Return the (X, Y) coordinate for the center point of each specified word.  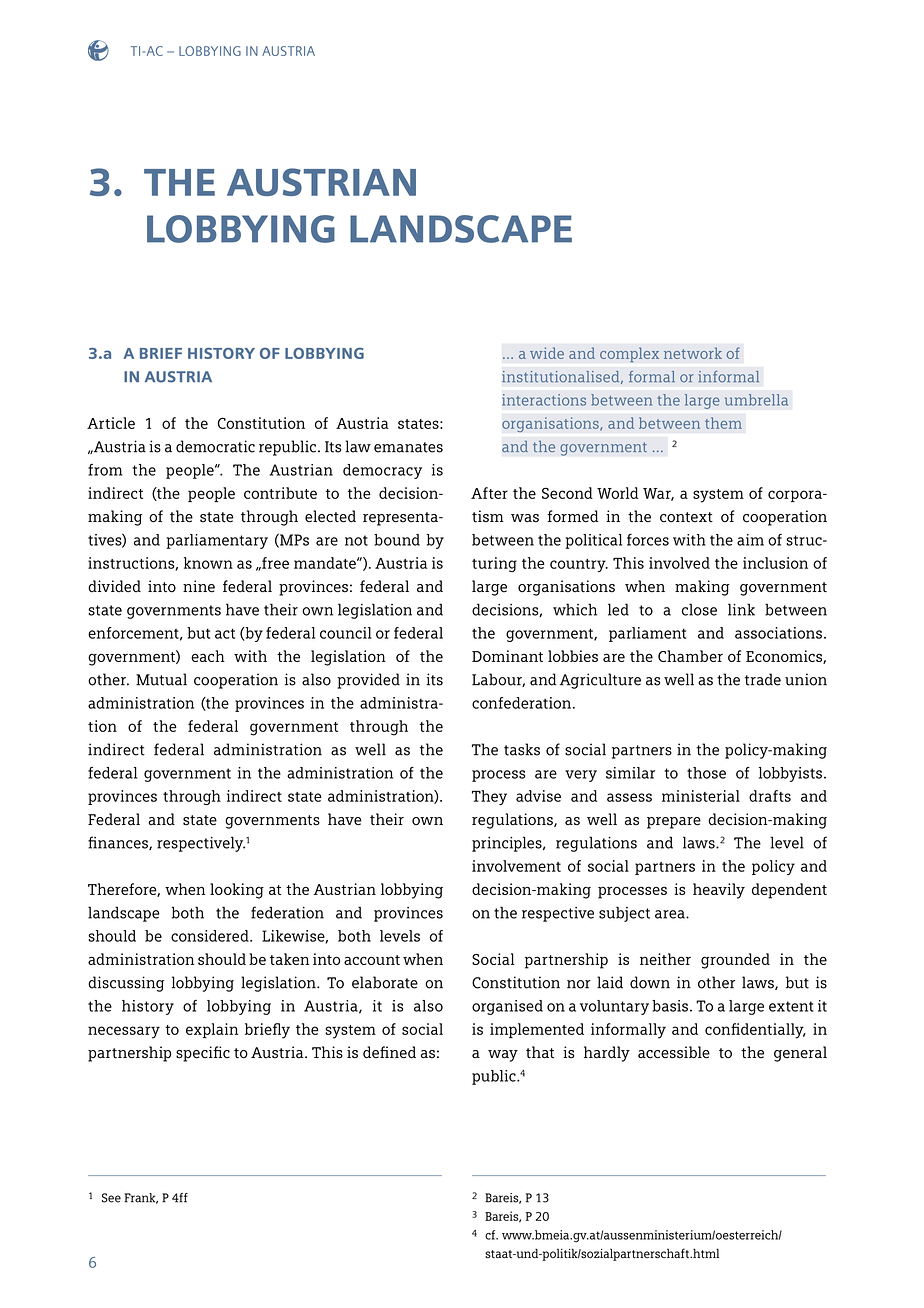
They (489, 797)
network (693, 353)
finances (119, 843)
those (706, 773)
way (503, 1056)
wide (547, 353)
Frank (141, 1198)
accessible (674, 1052)
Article (111, 423)
